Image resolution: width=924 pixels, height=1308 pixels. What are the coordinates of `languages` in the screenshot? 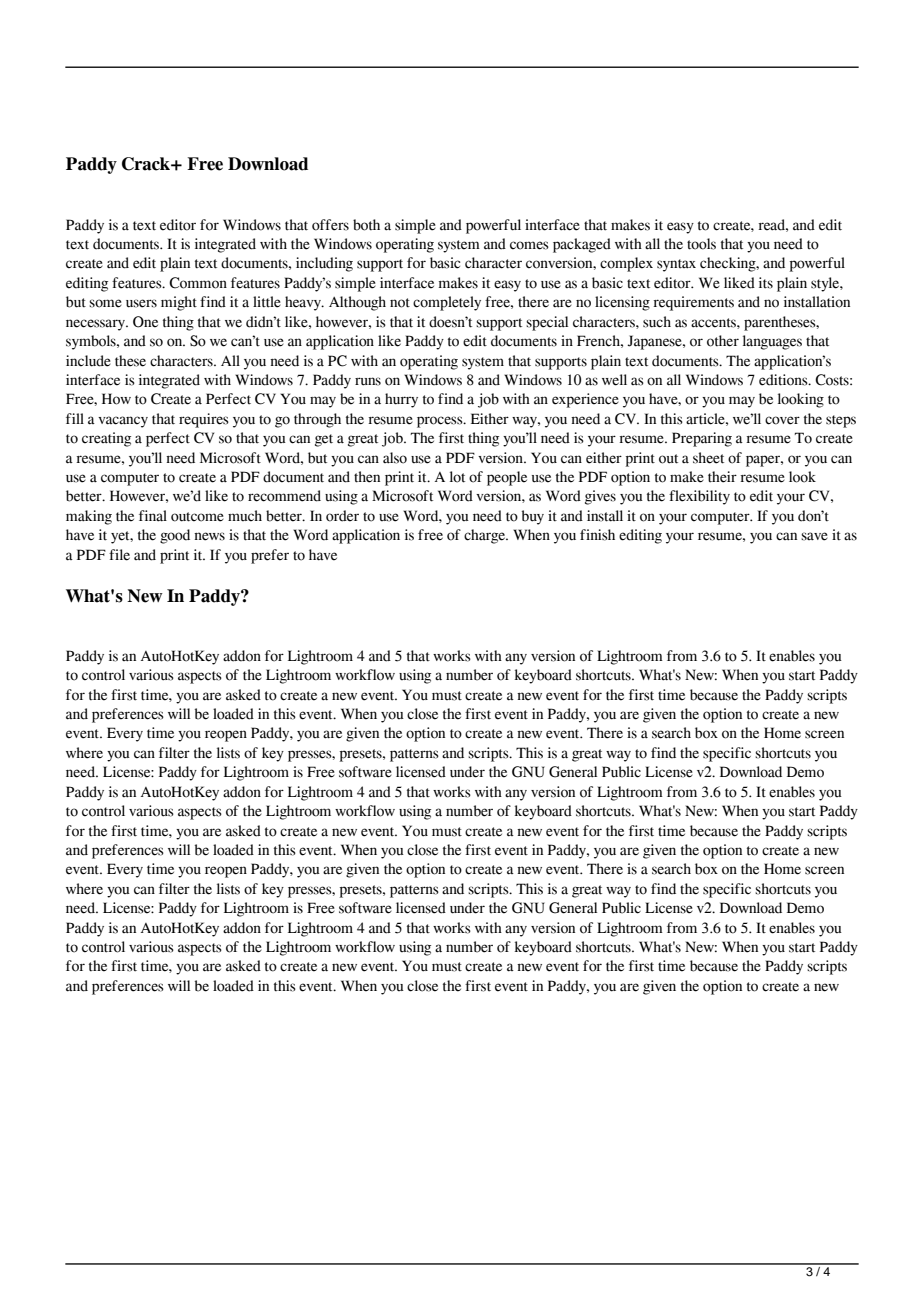 It's located at (772, 342).
